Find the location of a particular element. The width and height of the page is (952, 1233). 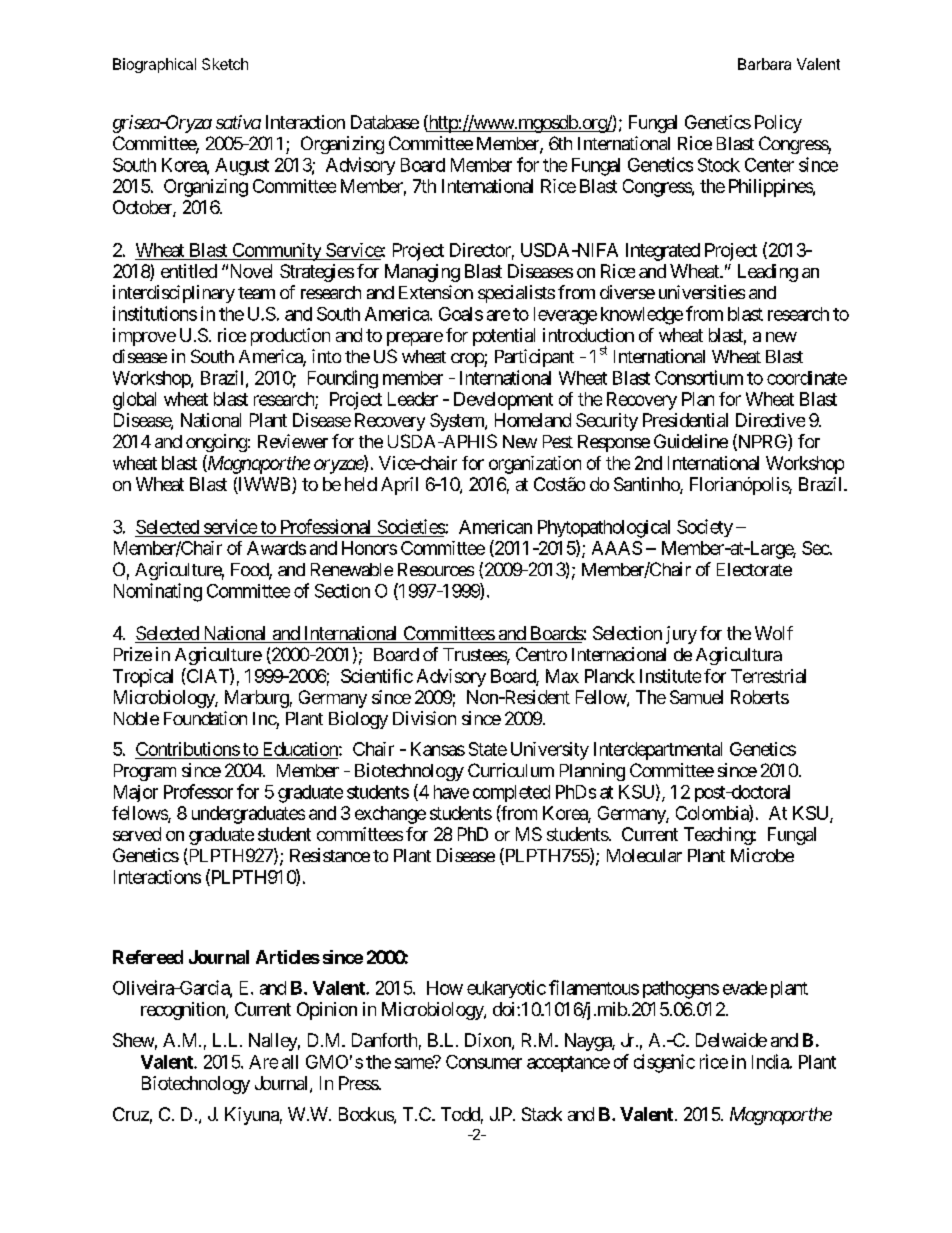

Barbara is located at coordinates (764, 64).
